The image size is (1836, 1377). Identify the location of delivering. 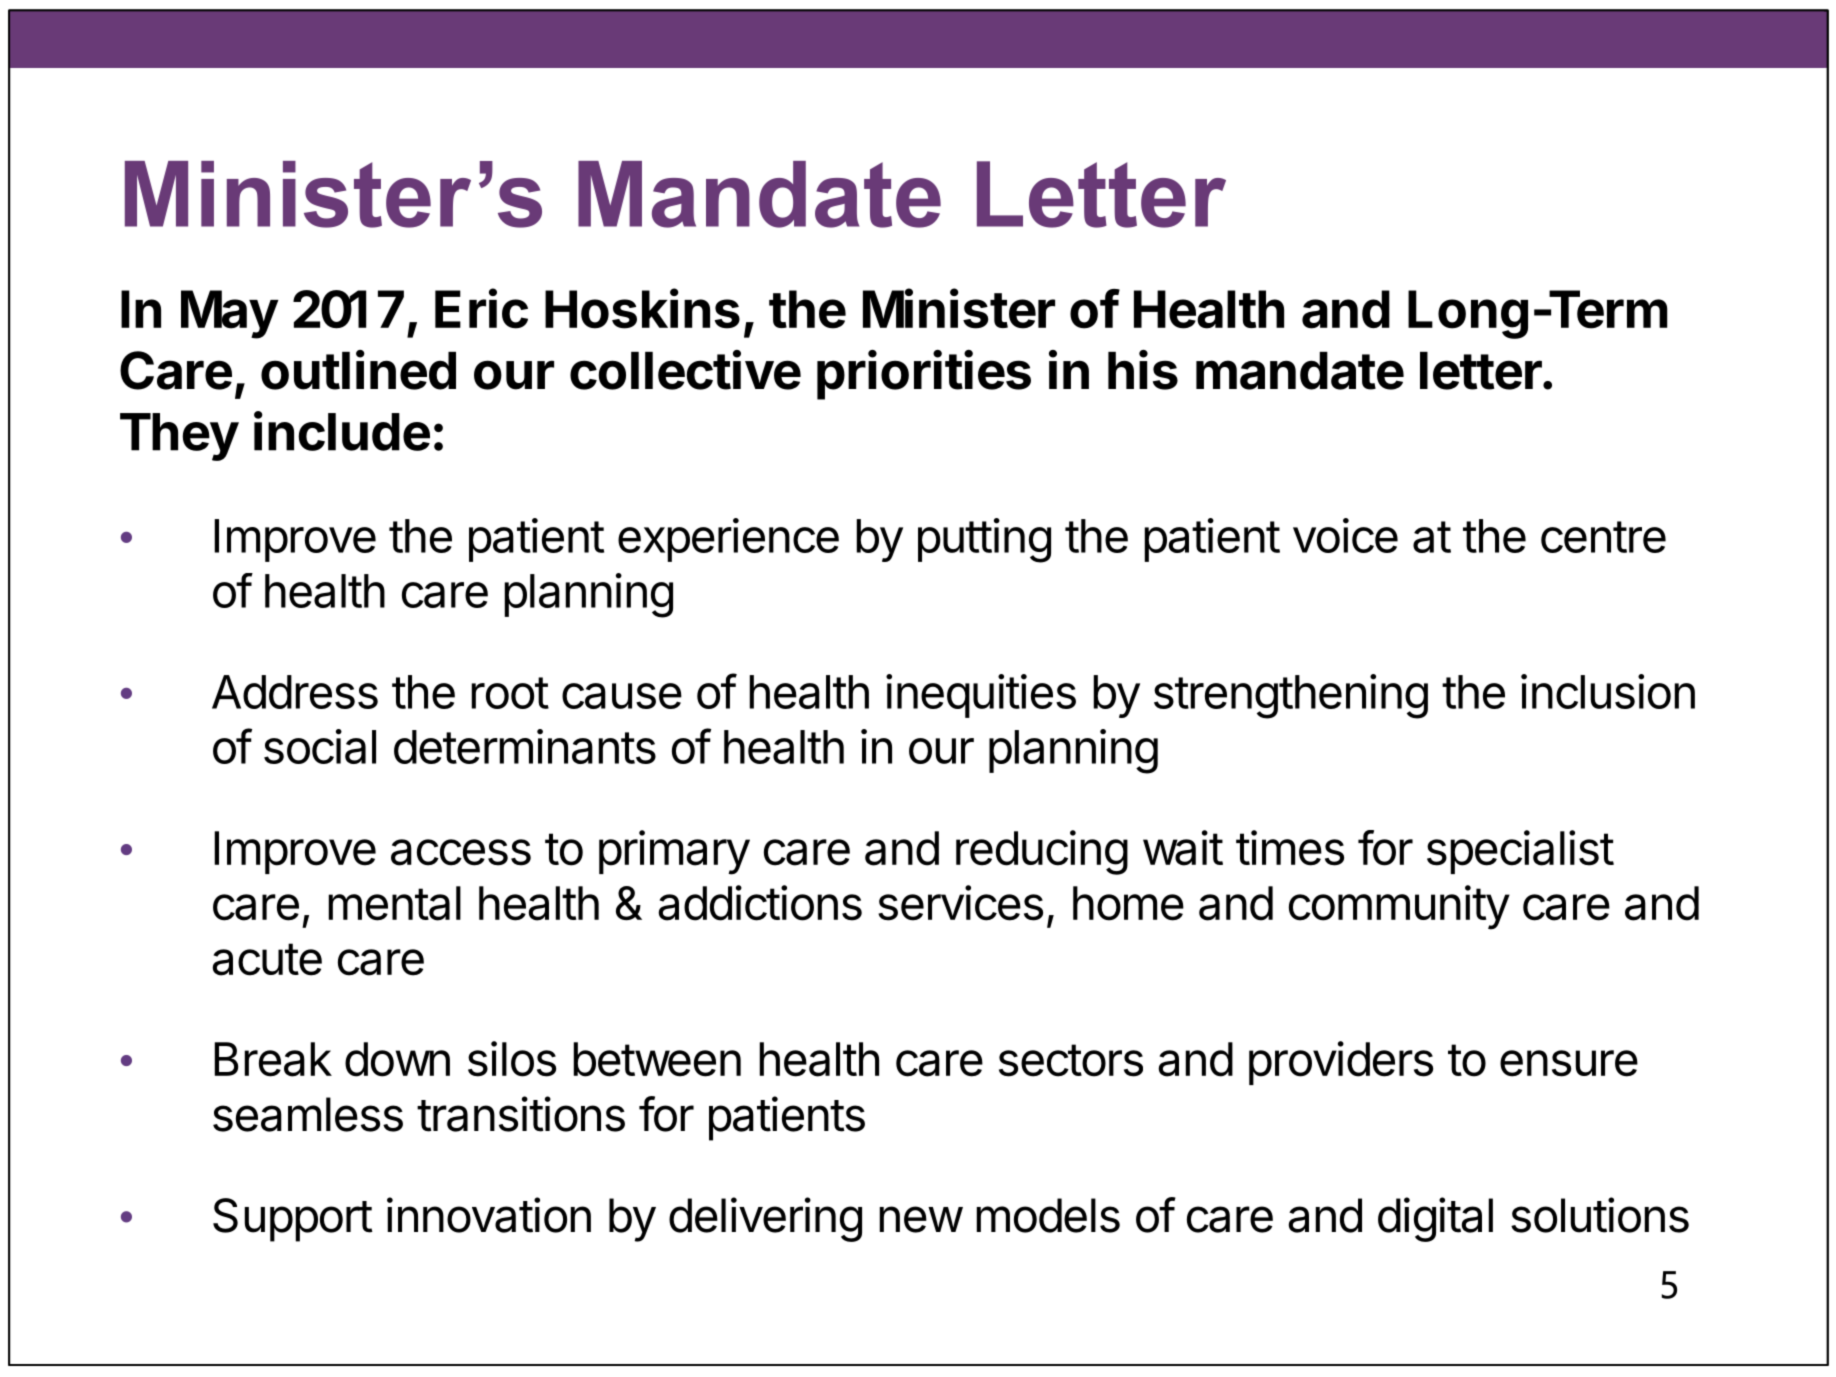
(765, 1219).
